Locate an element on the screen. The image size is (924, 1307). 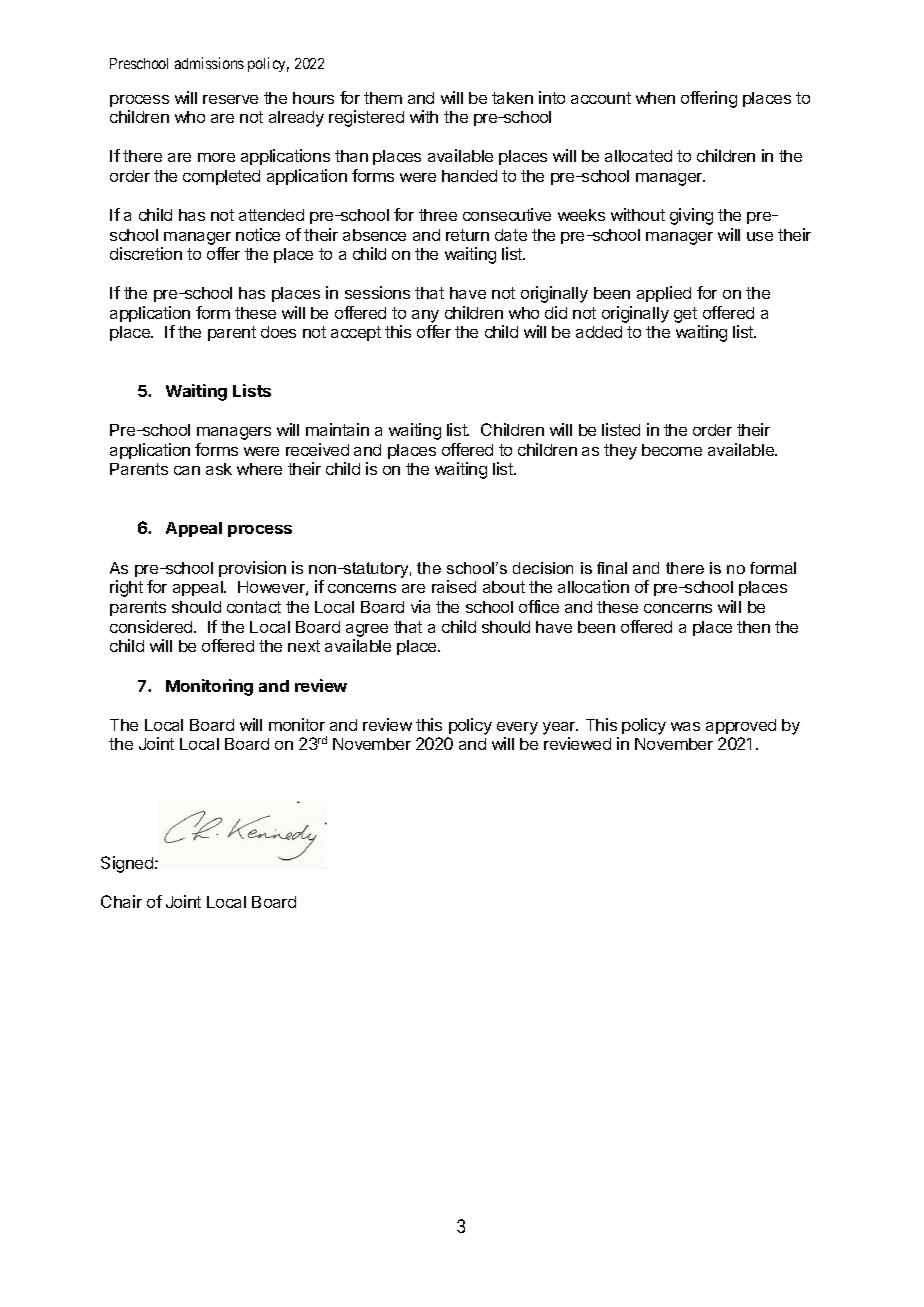
can is located at coordinates (187, 470).
